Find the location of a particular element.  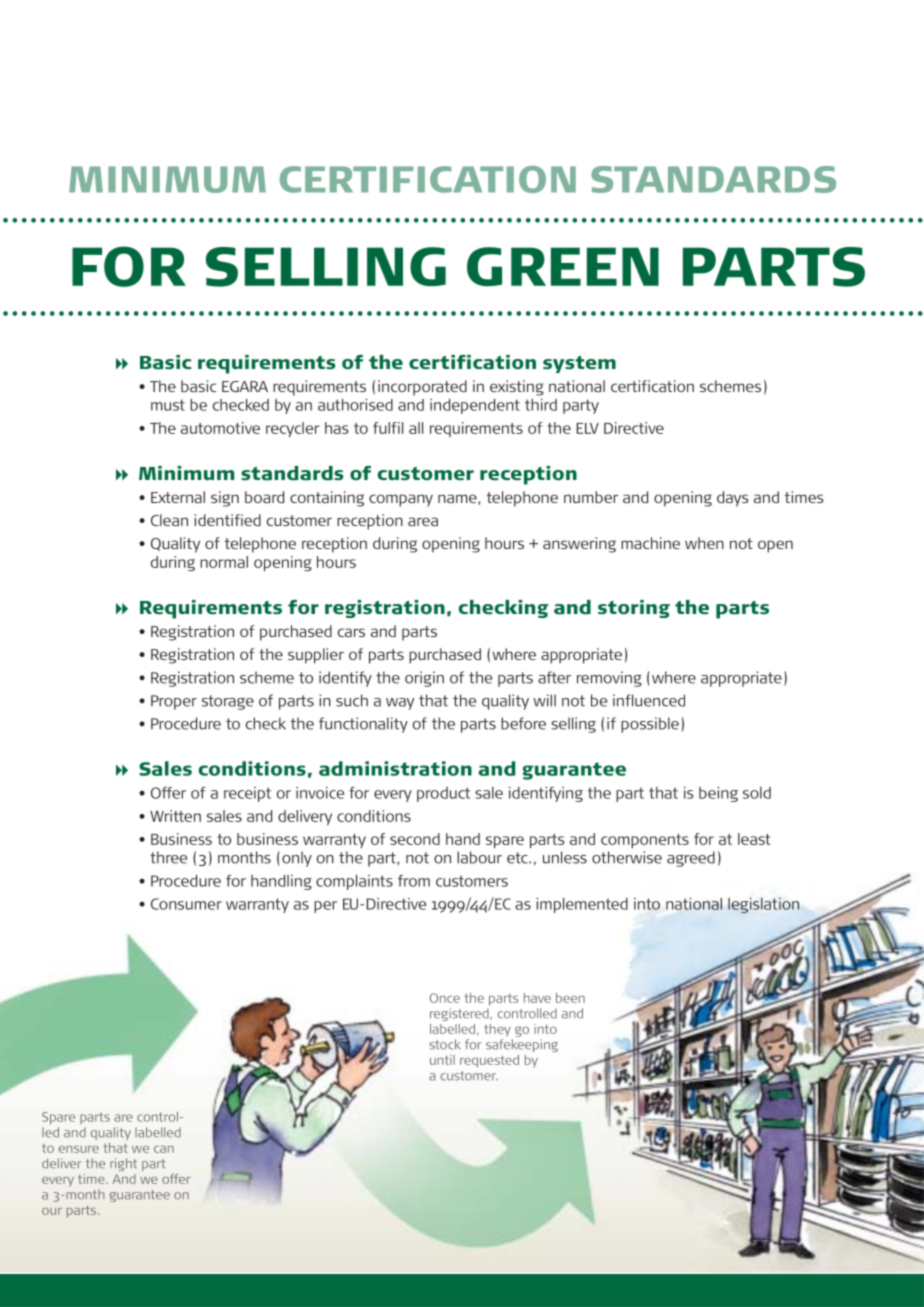

incorporated is located at coordinates (422, 388).
